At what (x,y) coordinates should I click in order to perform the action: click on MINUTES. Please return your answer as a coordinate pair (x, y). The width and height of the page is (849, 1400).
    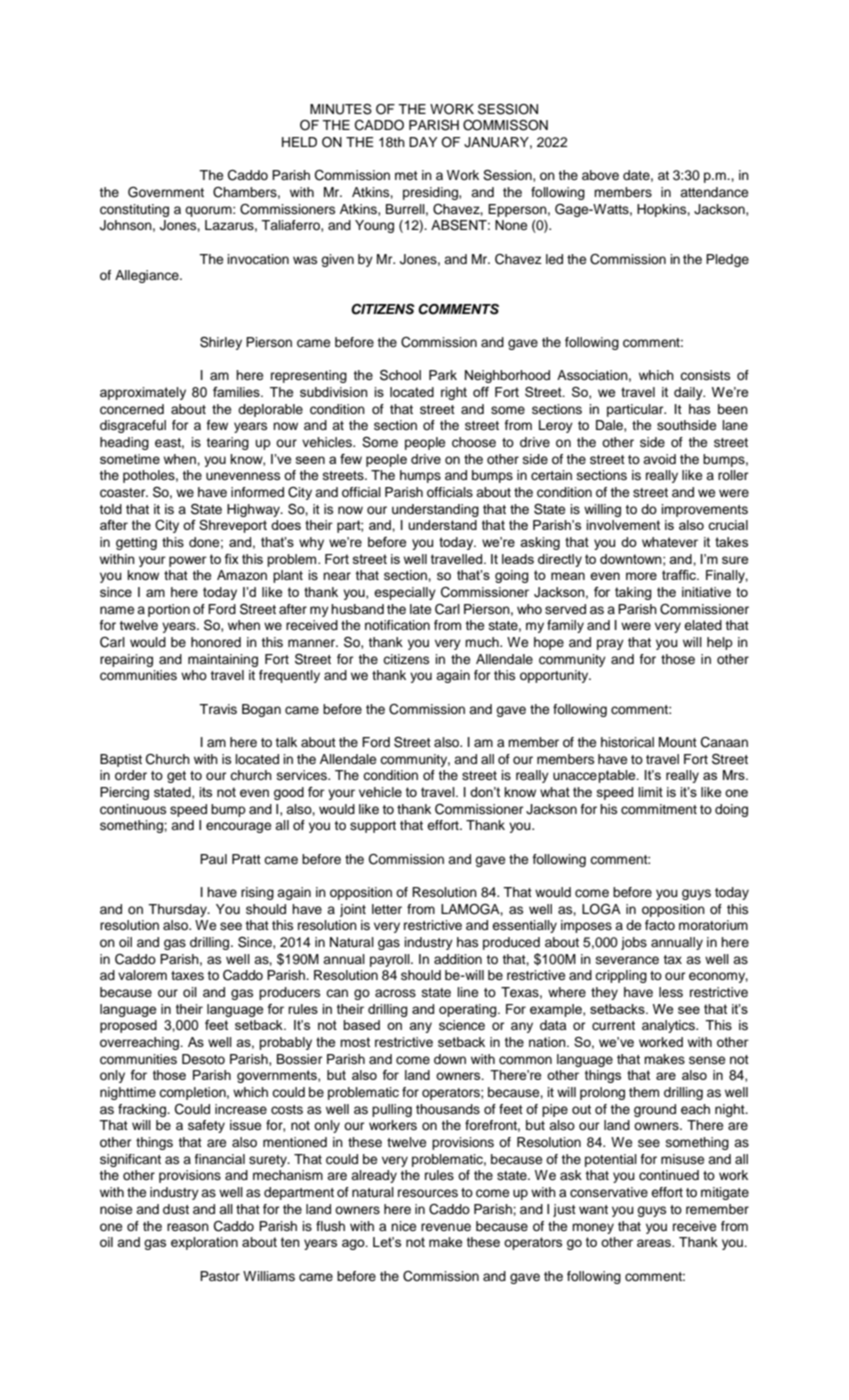
    Looking at the image, I should click on (341, 109).
